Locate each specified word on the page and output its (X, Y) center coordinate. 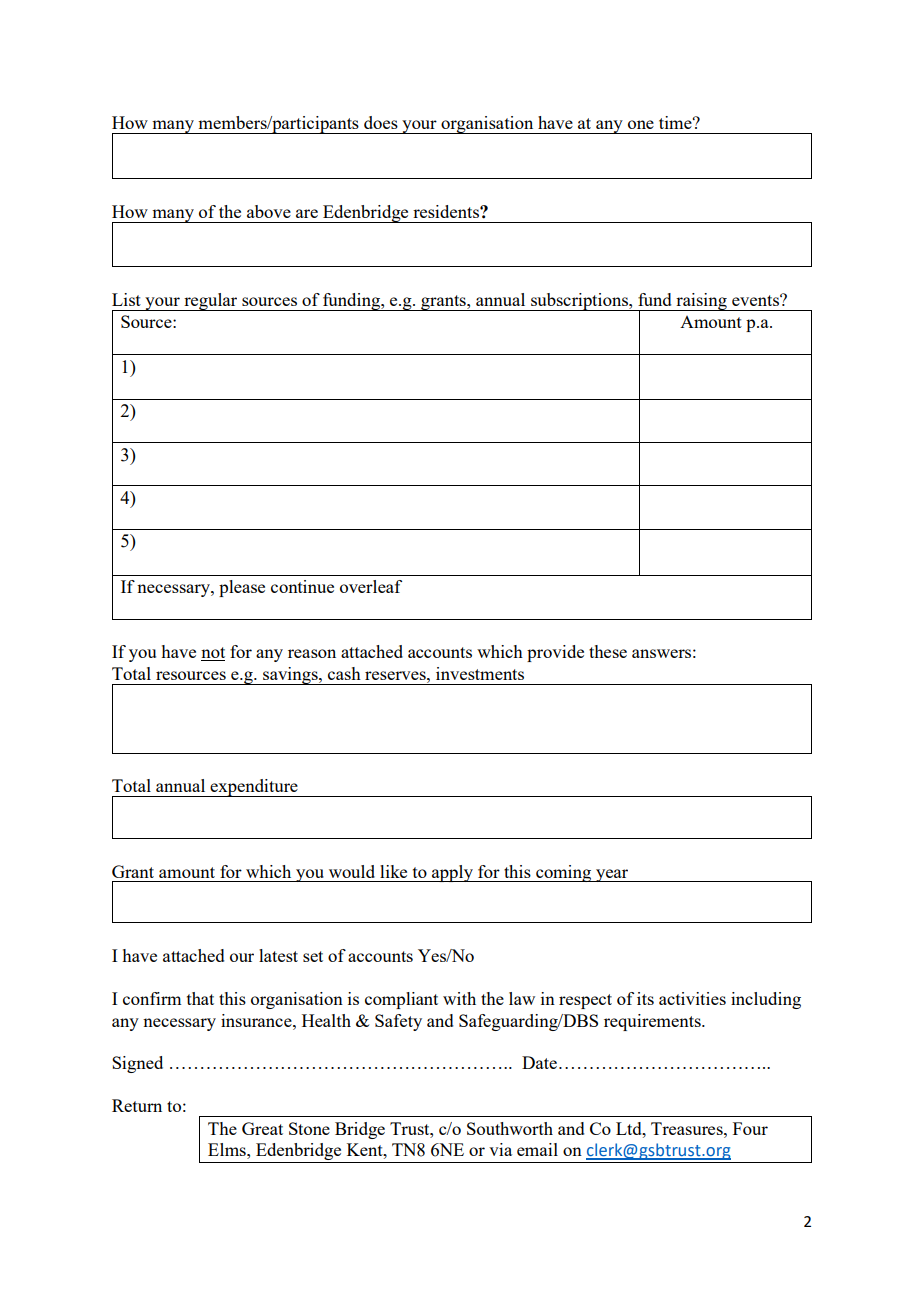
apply (452, 873)
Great (262, 1128)
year (612, 875)
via (500, 1149)
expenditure (254, 788)
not (213, 654)
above (269, 211)
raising (701, 302)
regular (211, 302)
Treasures (688, 1128)
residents (447, 211)
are (307, 213)
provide (555, 653)
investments (480, 673)
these (608, 651)
